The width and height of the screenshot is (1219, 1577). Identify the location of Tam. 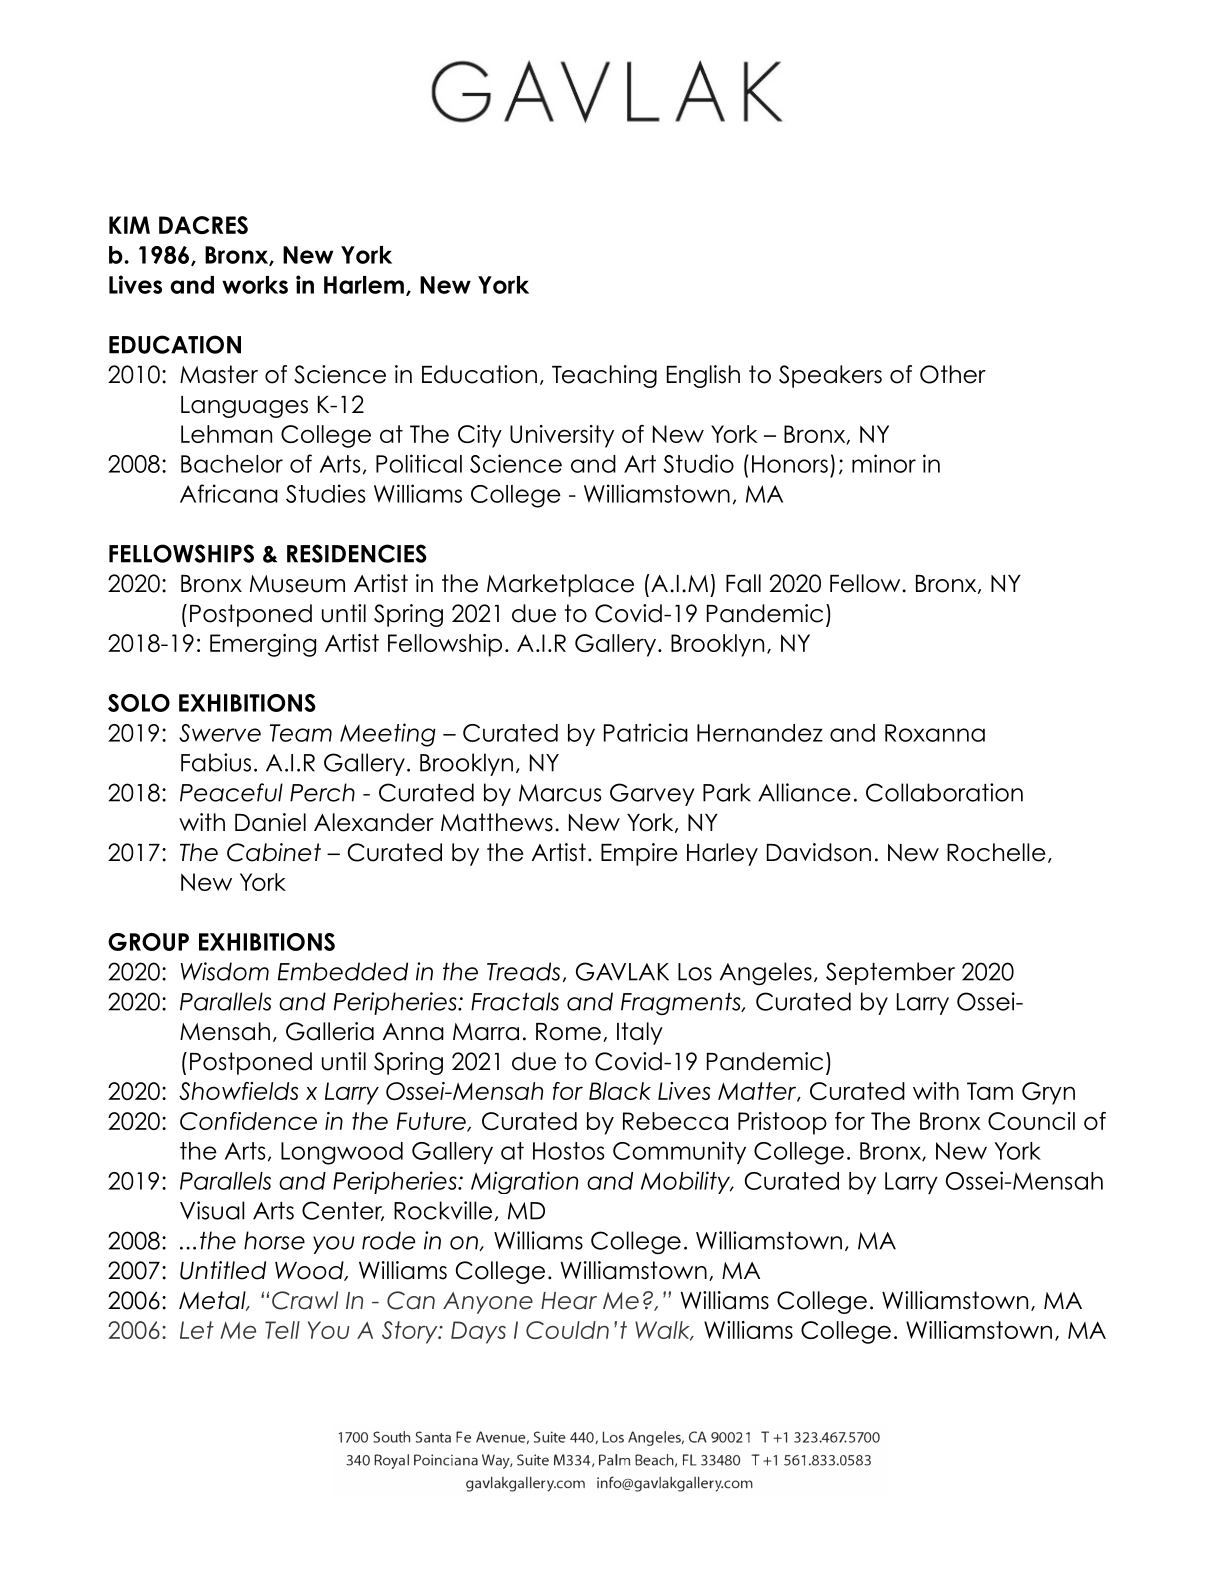
(990, 1091).
